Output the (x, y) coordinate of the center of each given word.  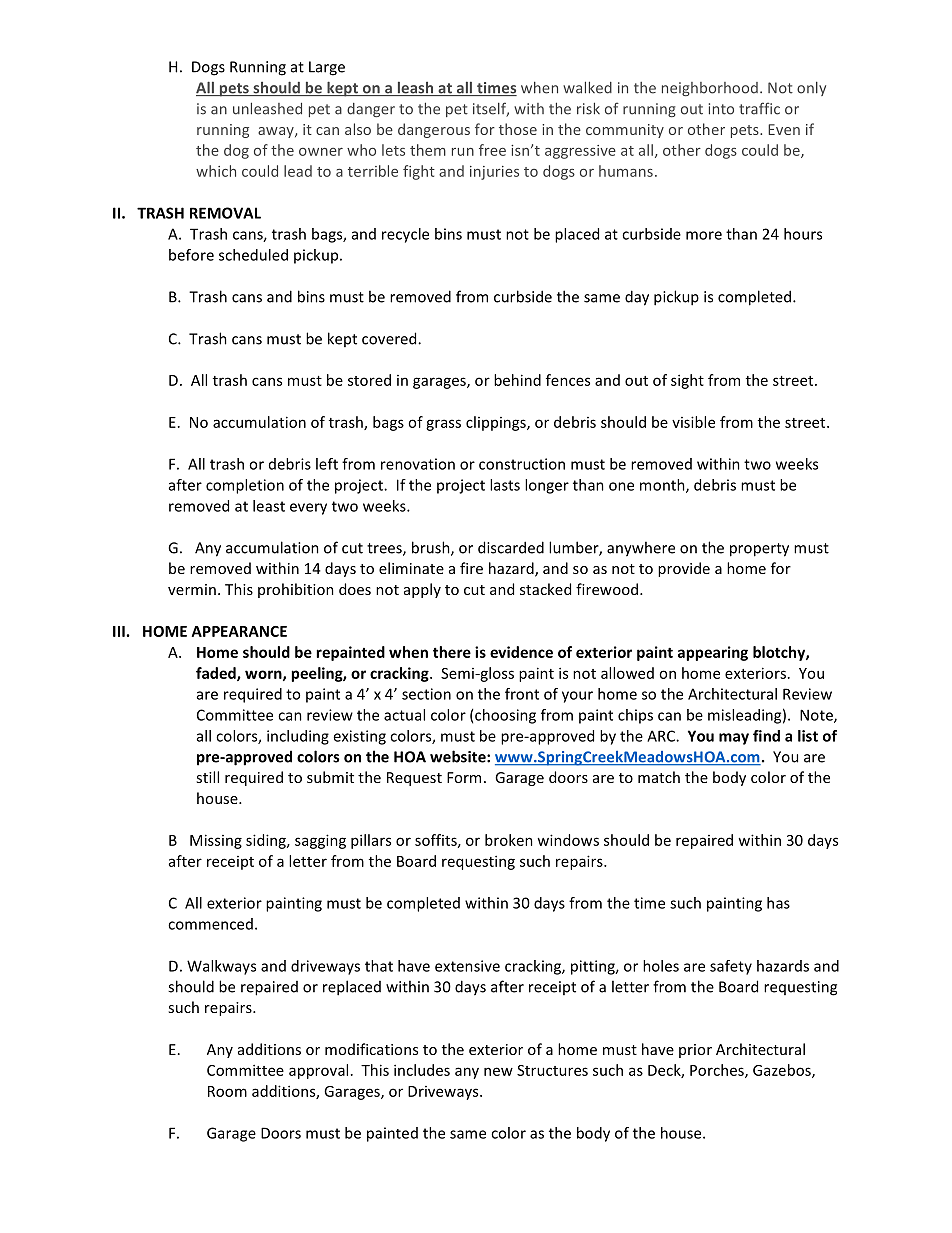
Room (227, 1091)
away (277, 132)
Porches (718, 1071)
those (518, 129)
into (721, 109)
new (498, 1071)
